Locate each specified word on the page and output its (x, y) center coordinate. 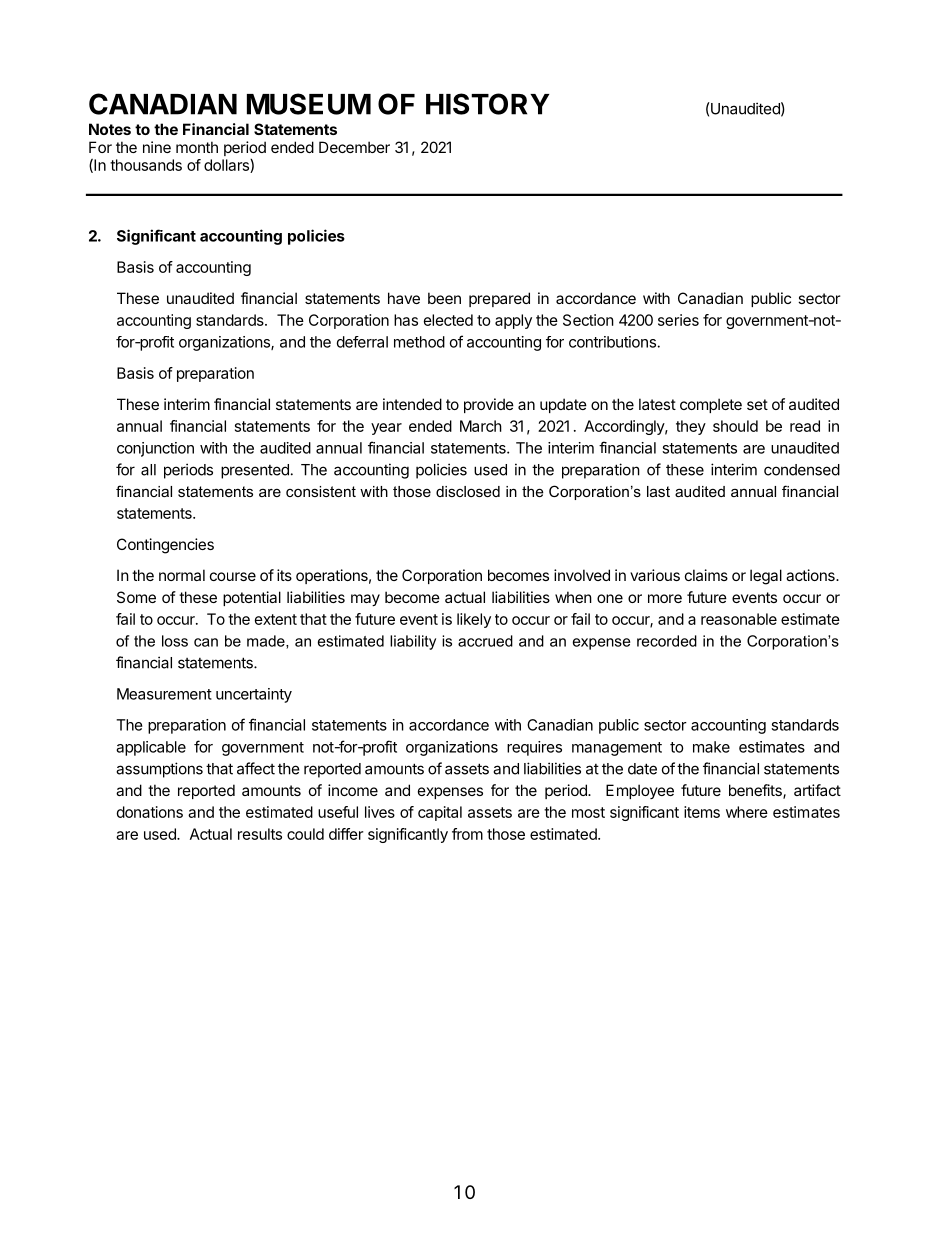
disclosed (468, 491)
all (148, 470)
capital (440, 813)
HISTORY (488, 104)
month (197, 147)
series (678, 320)
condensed (802, 470)
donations (150, 812)
